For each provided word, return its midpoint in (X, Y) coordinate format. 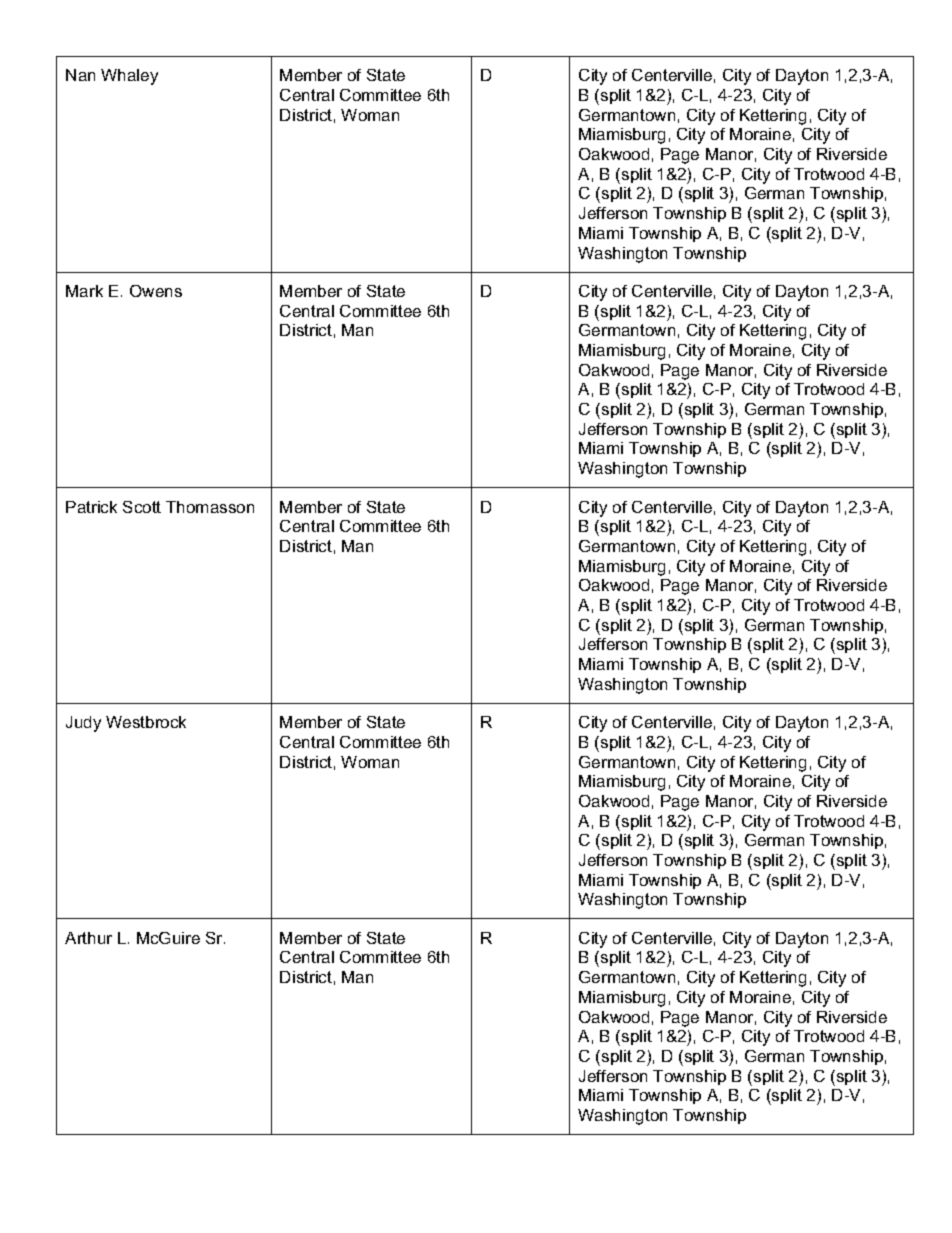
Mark (84, 291)
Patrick (91, 507)
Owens (156, 291)
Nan (80, 75)
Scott (142, 507)
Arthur (88, 938)
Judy (83, 724)
